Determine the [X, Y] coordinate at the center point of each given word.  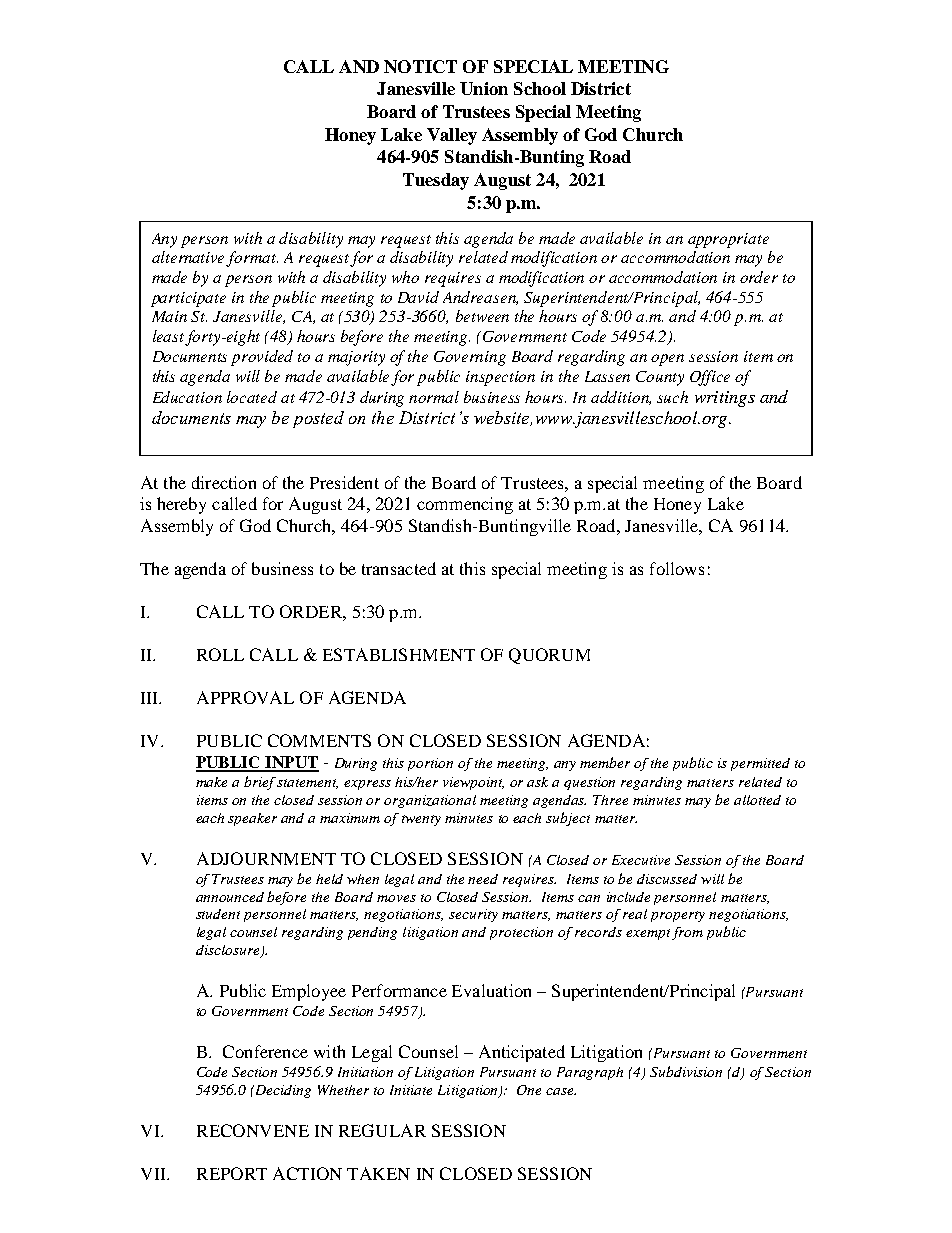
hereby [181, 505]
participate [188, 299]
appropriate [728, 240]
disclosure [229, 951]
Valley [452, 136]
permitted [760, 764]
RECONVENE [253, 1130]
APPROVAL [245, 697]
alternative [190, 258]
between [482, 316]
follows [677, 568]
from [687, 933]
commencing [465, 505]
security [473, 915]
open [667, 360]
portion [430, 764]
